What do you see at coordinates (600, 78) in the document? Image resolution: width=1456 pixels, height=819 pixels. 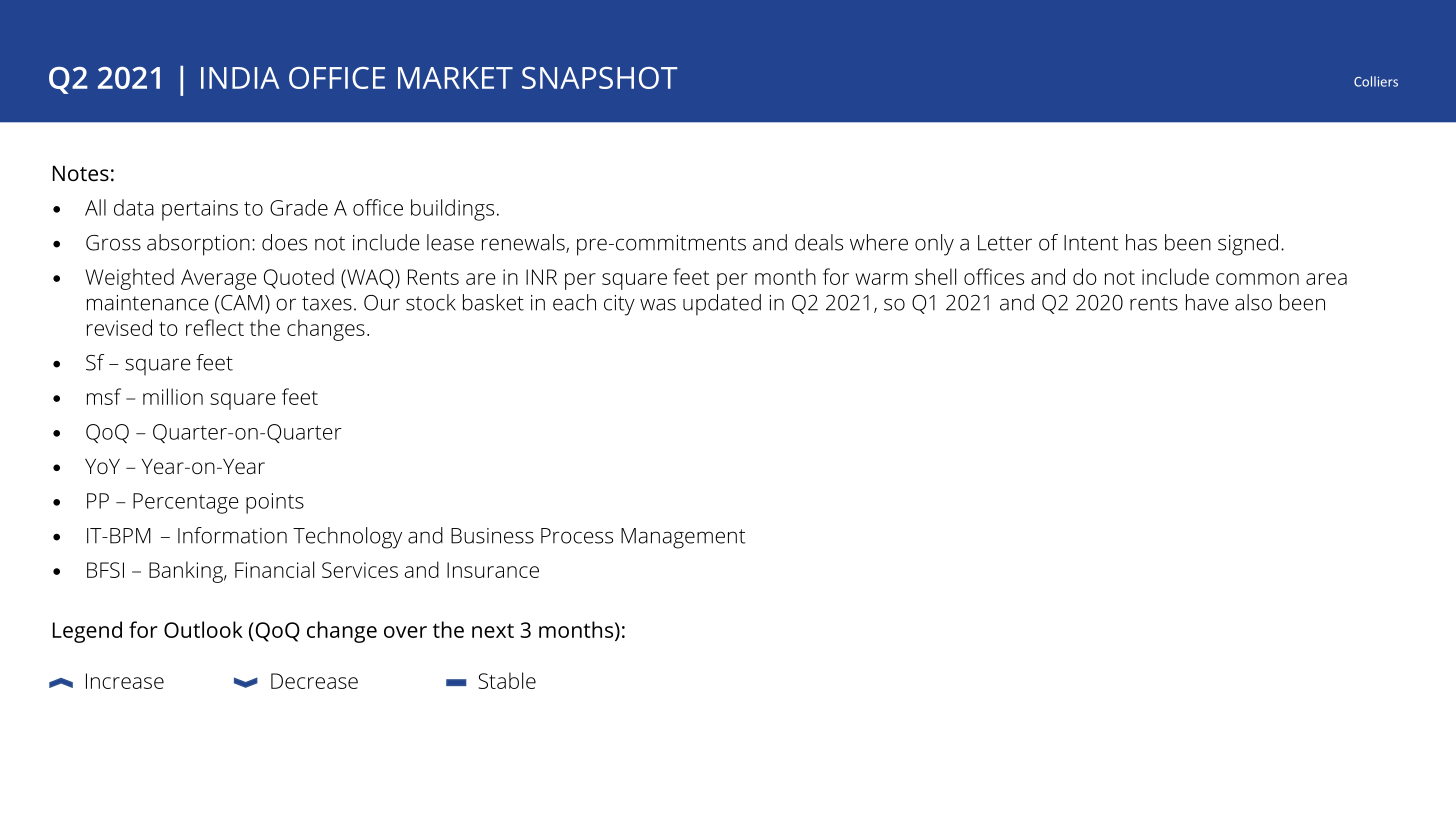 I see `SNAPSHOT` at bounding box center [600, 78].
